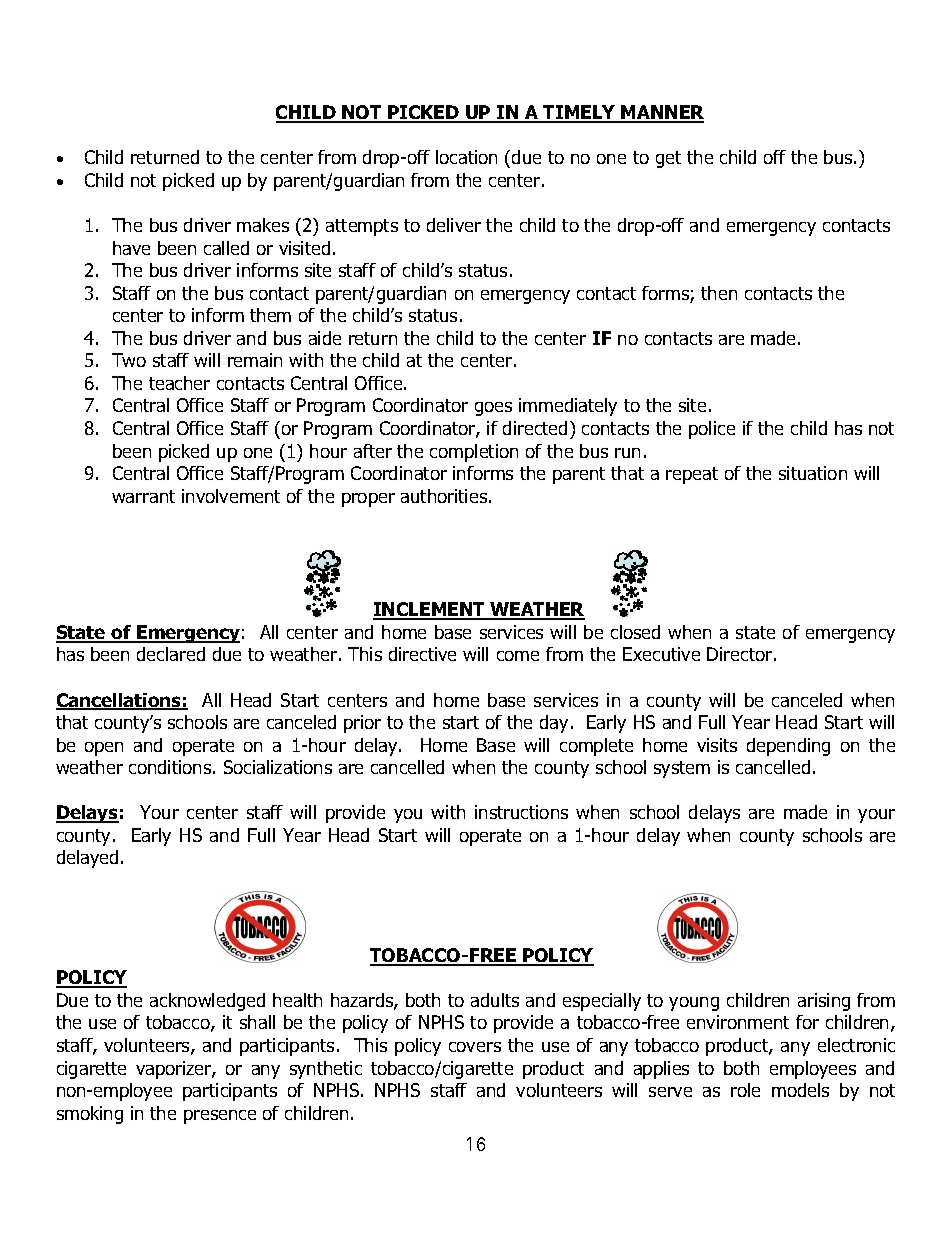 The width and height of the screenshot is (952, 1233). I want to click on INCLEMENT, so click(430, 610).
